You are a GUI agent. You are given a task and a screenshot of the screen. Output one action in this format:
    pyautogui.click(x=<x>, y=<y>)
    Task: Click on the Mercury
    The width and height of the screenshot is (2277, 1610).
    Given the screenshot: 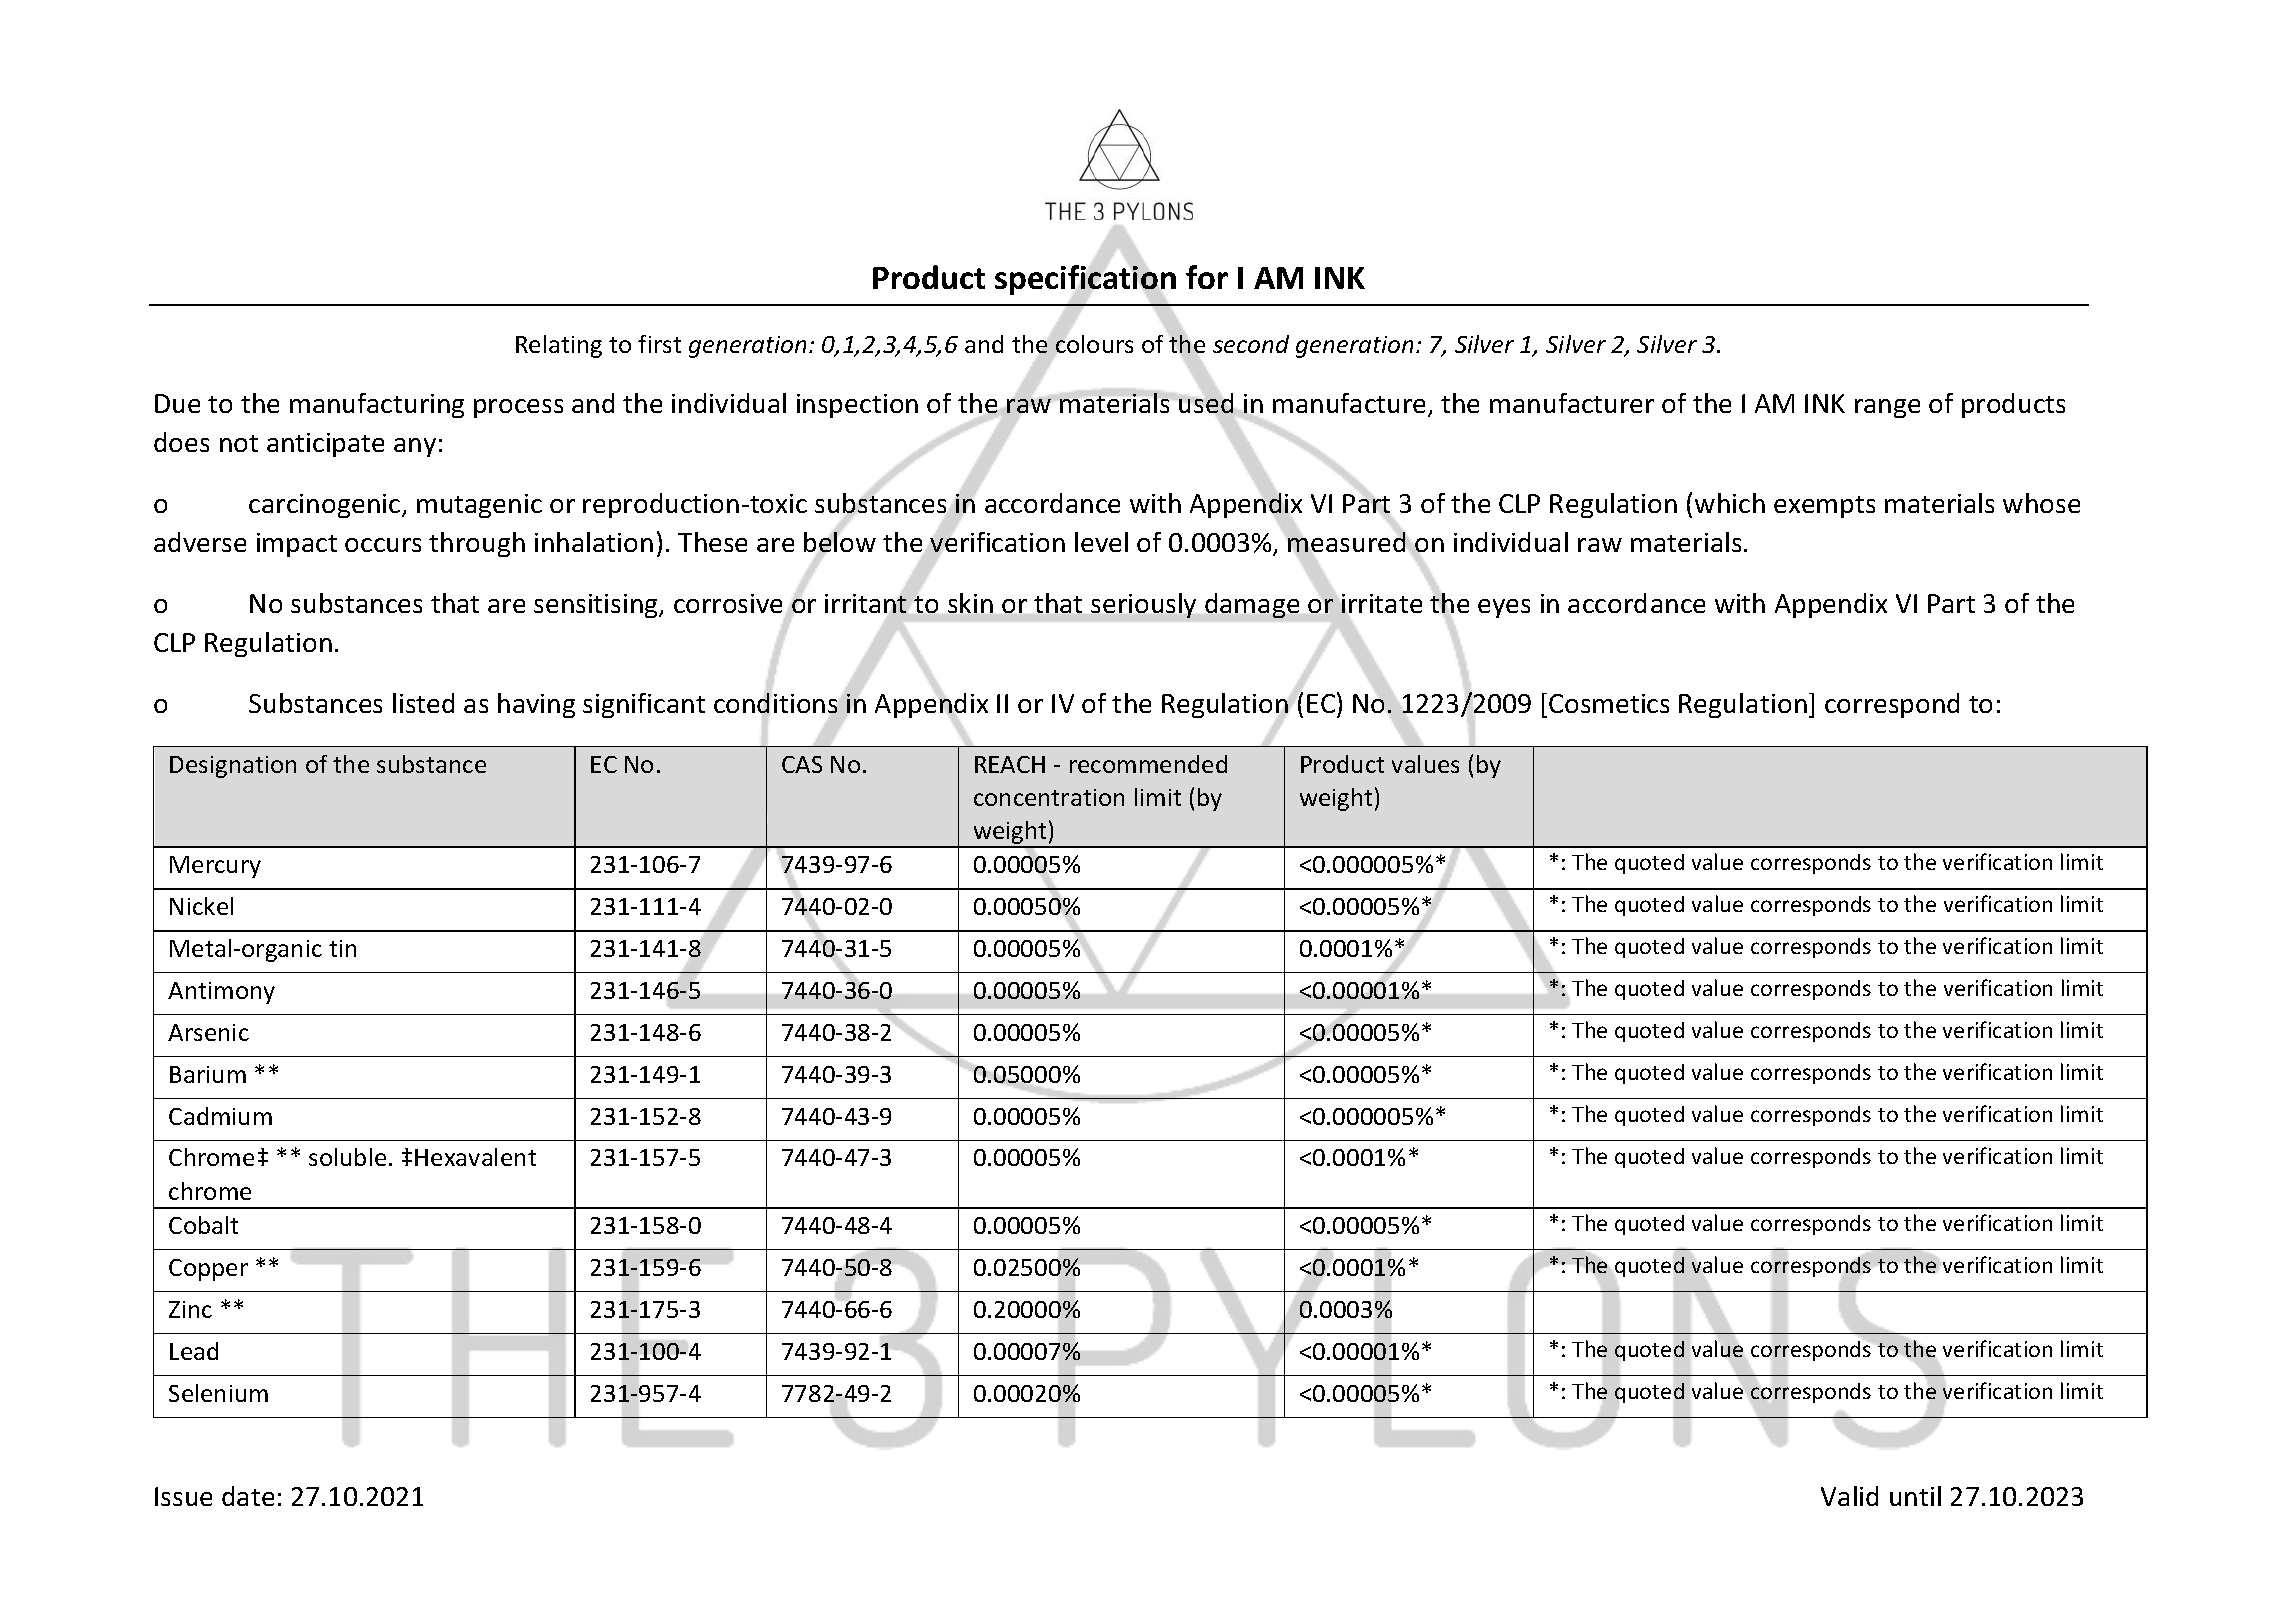 What is the action you would take?
    pyautogui.click(x=215, y=867)
